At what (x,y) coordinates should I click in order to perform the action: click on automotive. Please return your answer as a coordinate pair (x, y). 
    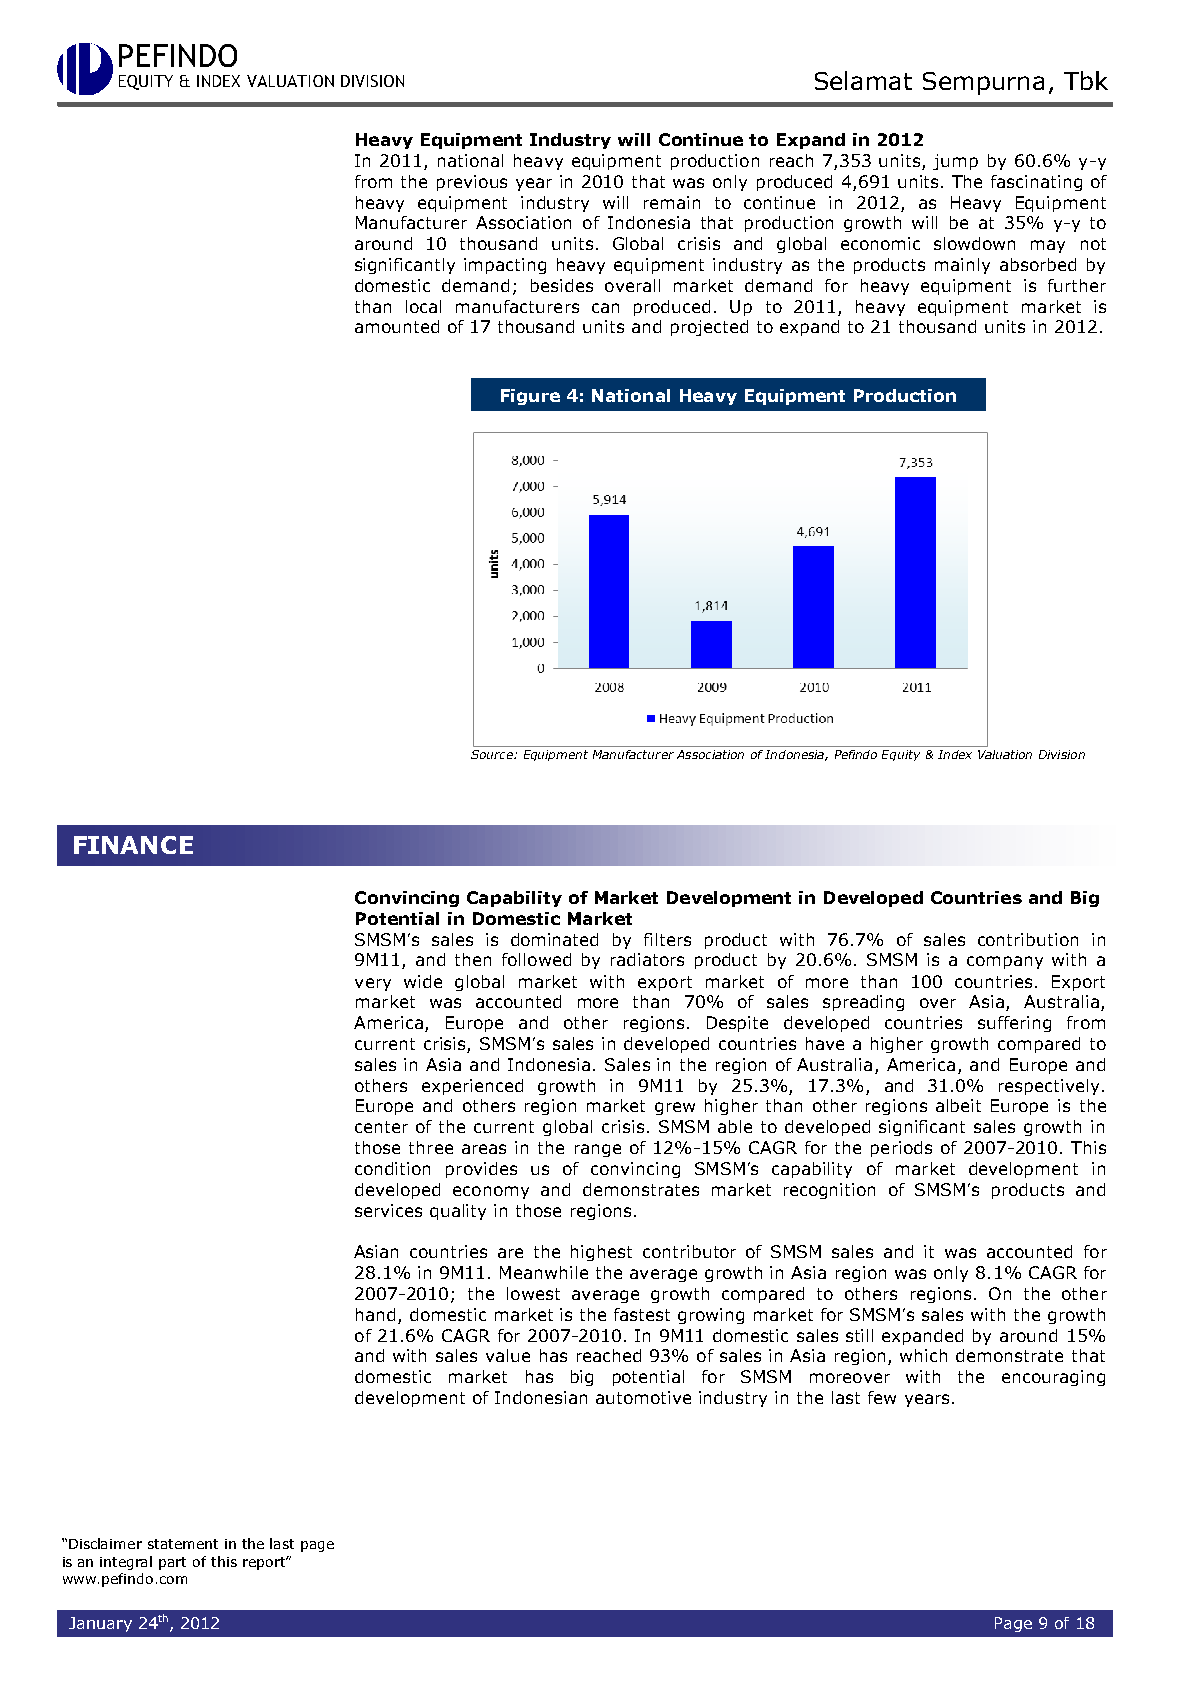
    Looking at the image, I should click on (643, 1397).
